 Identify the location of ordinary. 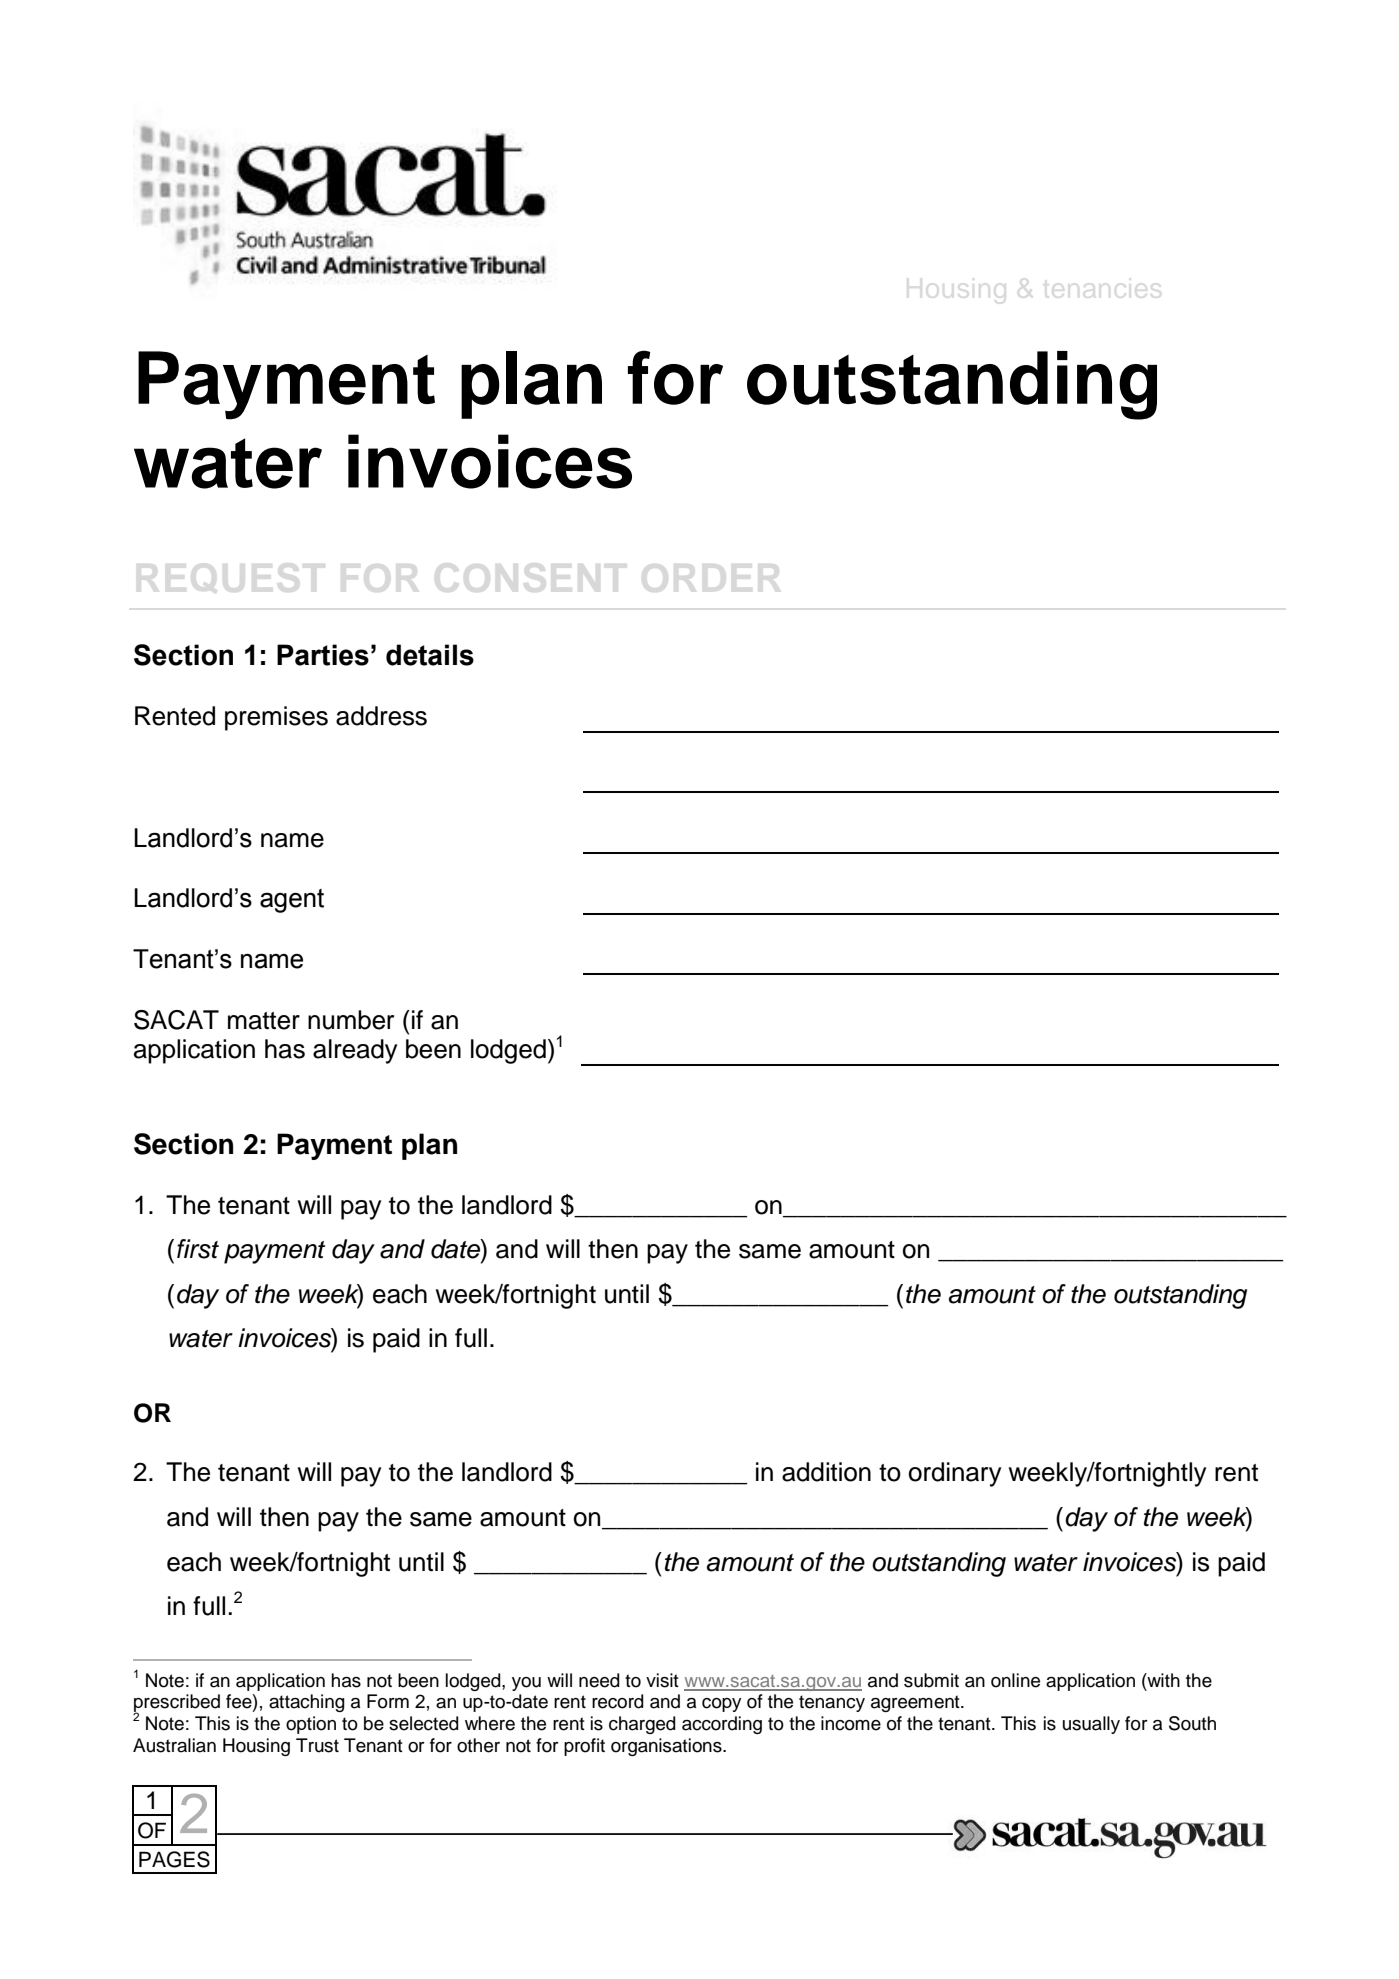
(955, 1474).
